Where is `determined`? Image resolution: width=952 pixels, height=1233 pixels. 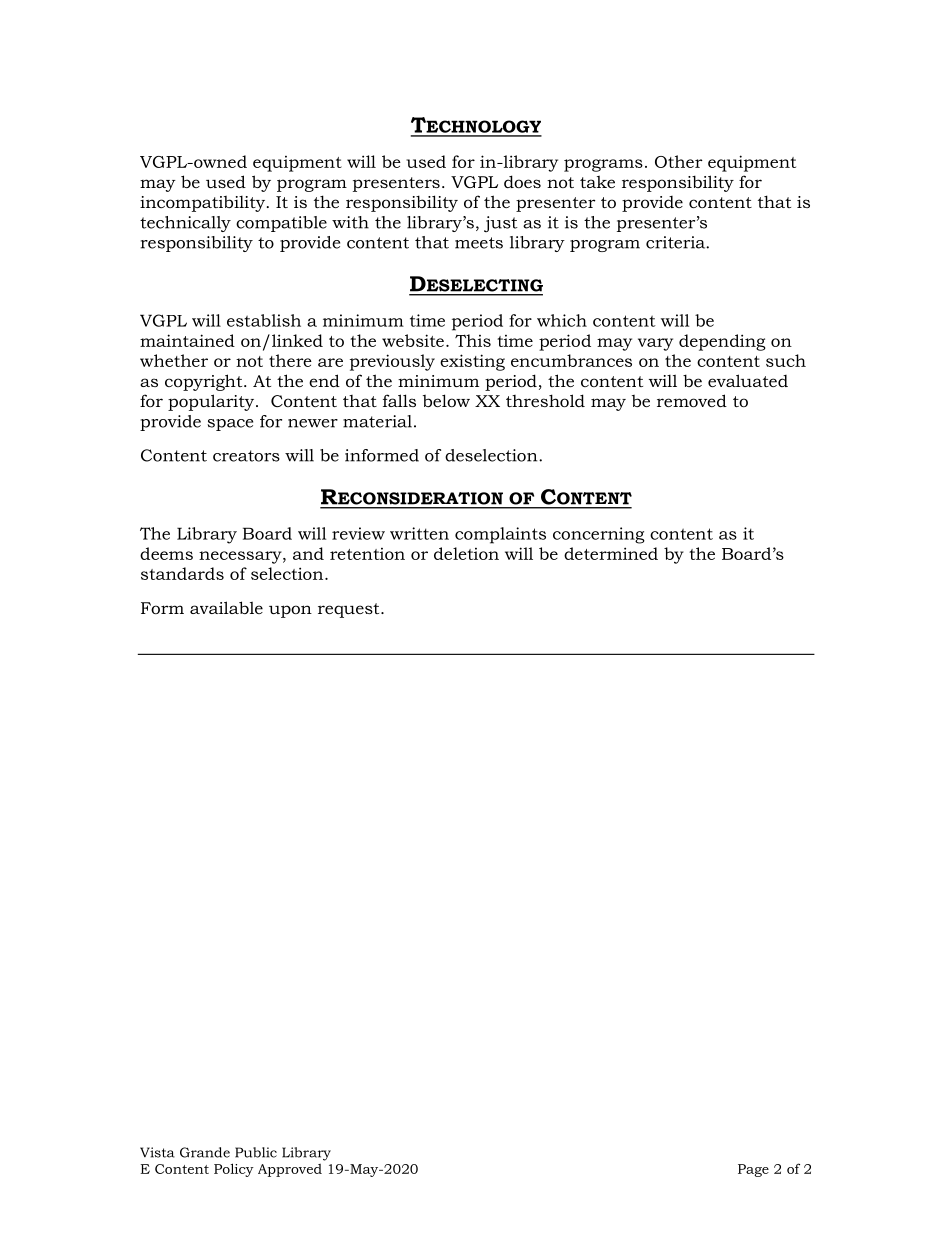 determined is located at coordinates (611, 553).
